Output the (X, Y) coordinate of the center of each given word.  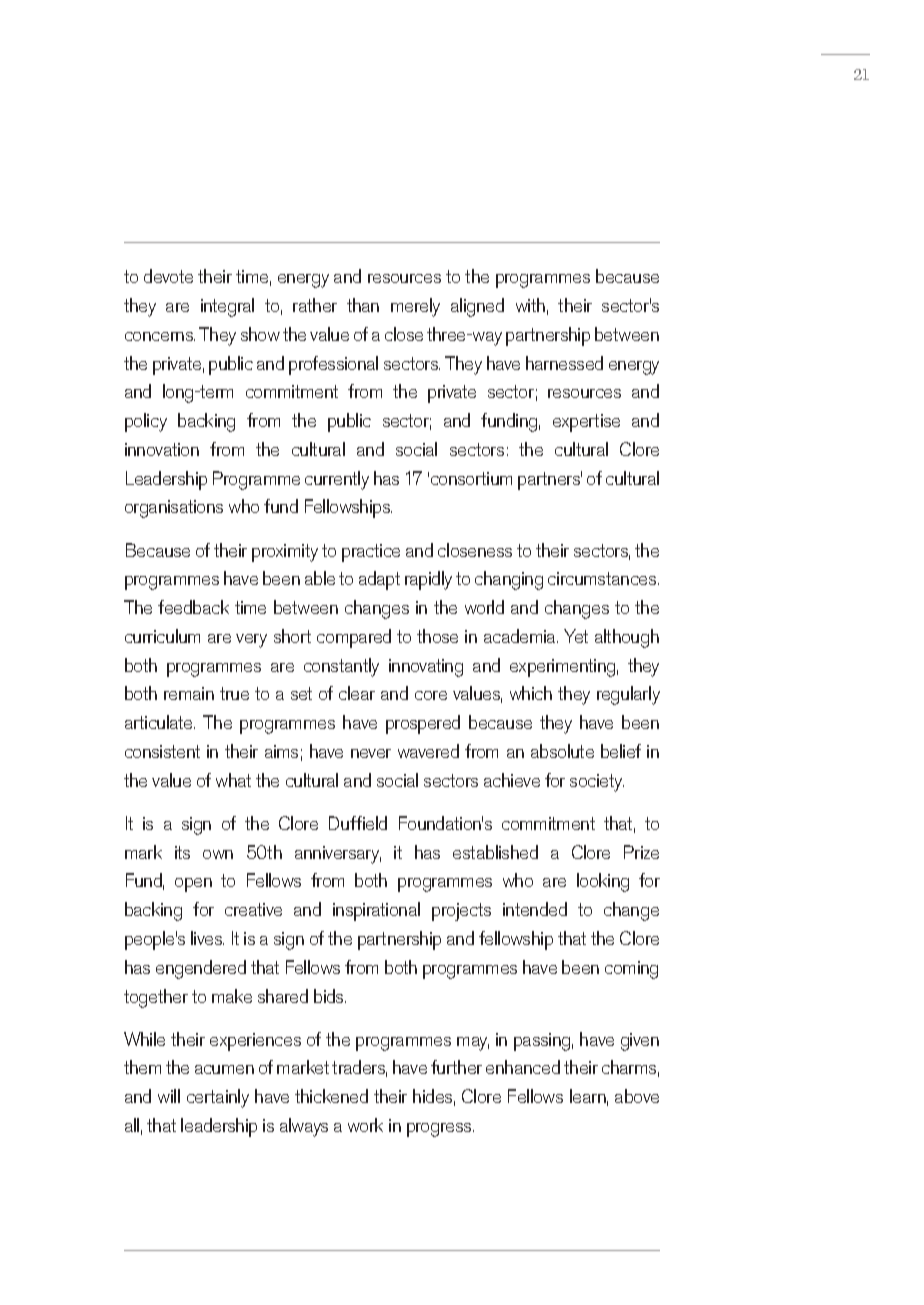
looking (603, 882)
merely (415, 307)
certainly (218, 1098)
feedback (193, 607)
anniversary (338, 855)
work (365, 1125)
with (530, 305)
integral (227, 307)
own (218, 854)
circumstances (603, 578)
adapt (379, 580)
